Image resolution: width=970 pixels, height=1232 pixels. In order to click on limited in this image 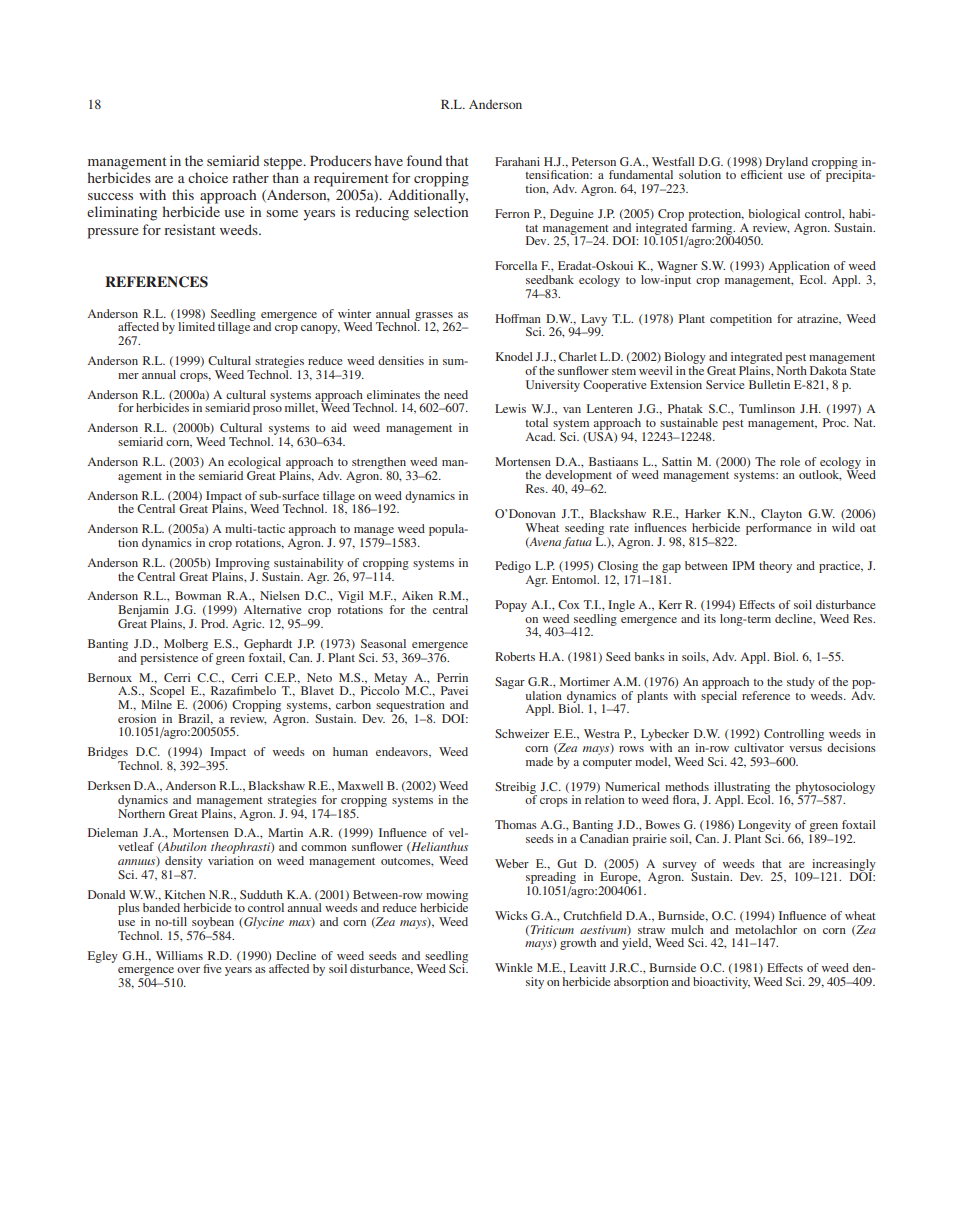, I will do `click(196, 326)`.
